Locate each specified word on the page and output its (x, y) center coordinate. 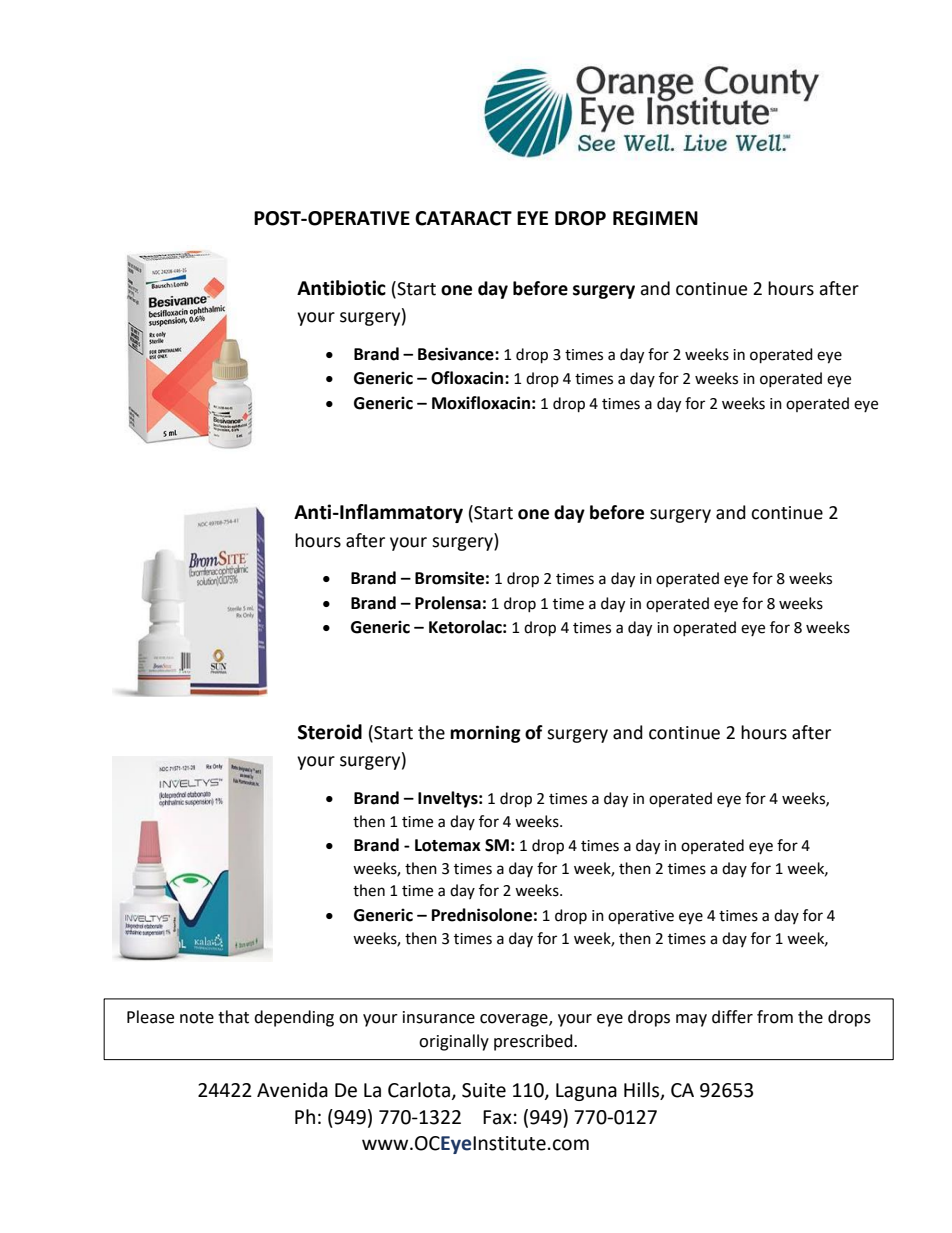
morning (485, 734)
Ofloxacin (468, 378)
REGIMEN (655, 218)
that (233, 1017)
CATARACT (463, 218)
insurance (439, 1017)
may (691, 1020)
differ (732, 1017)
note (197, 1018)
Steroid (330, 732)
